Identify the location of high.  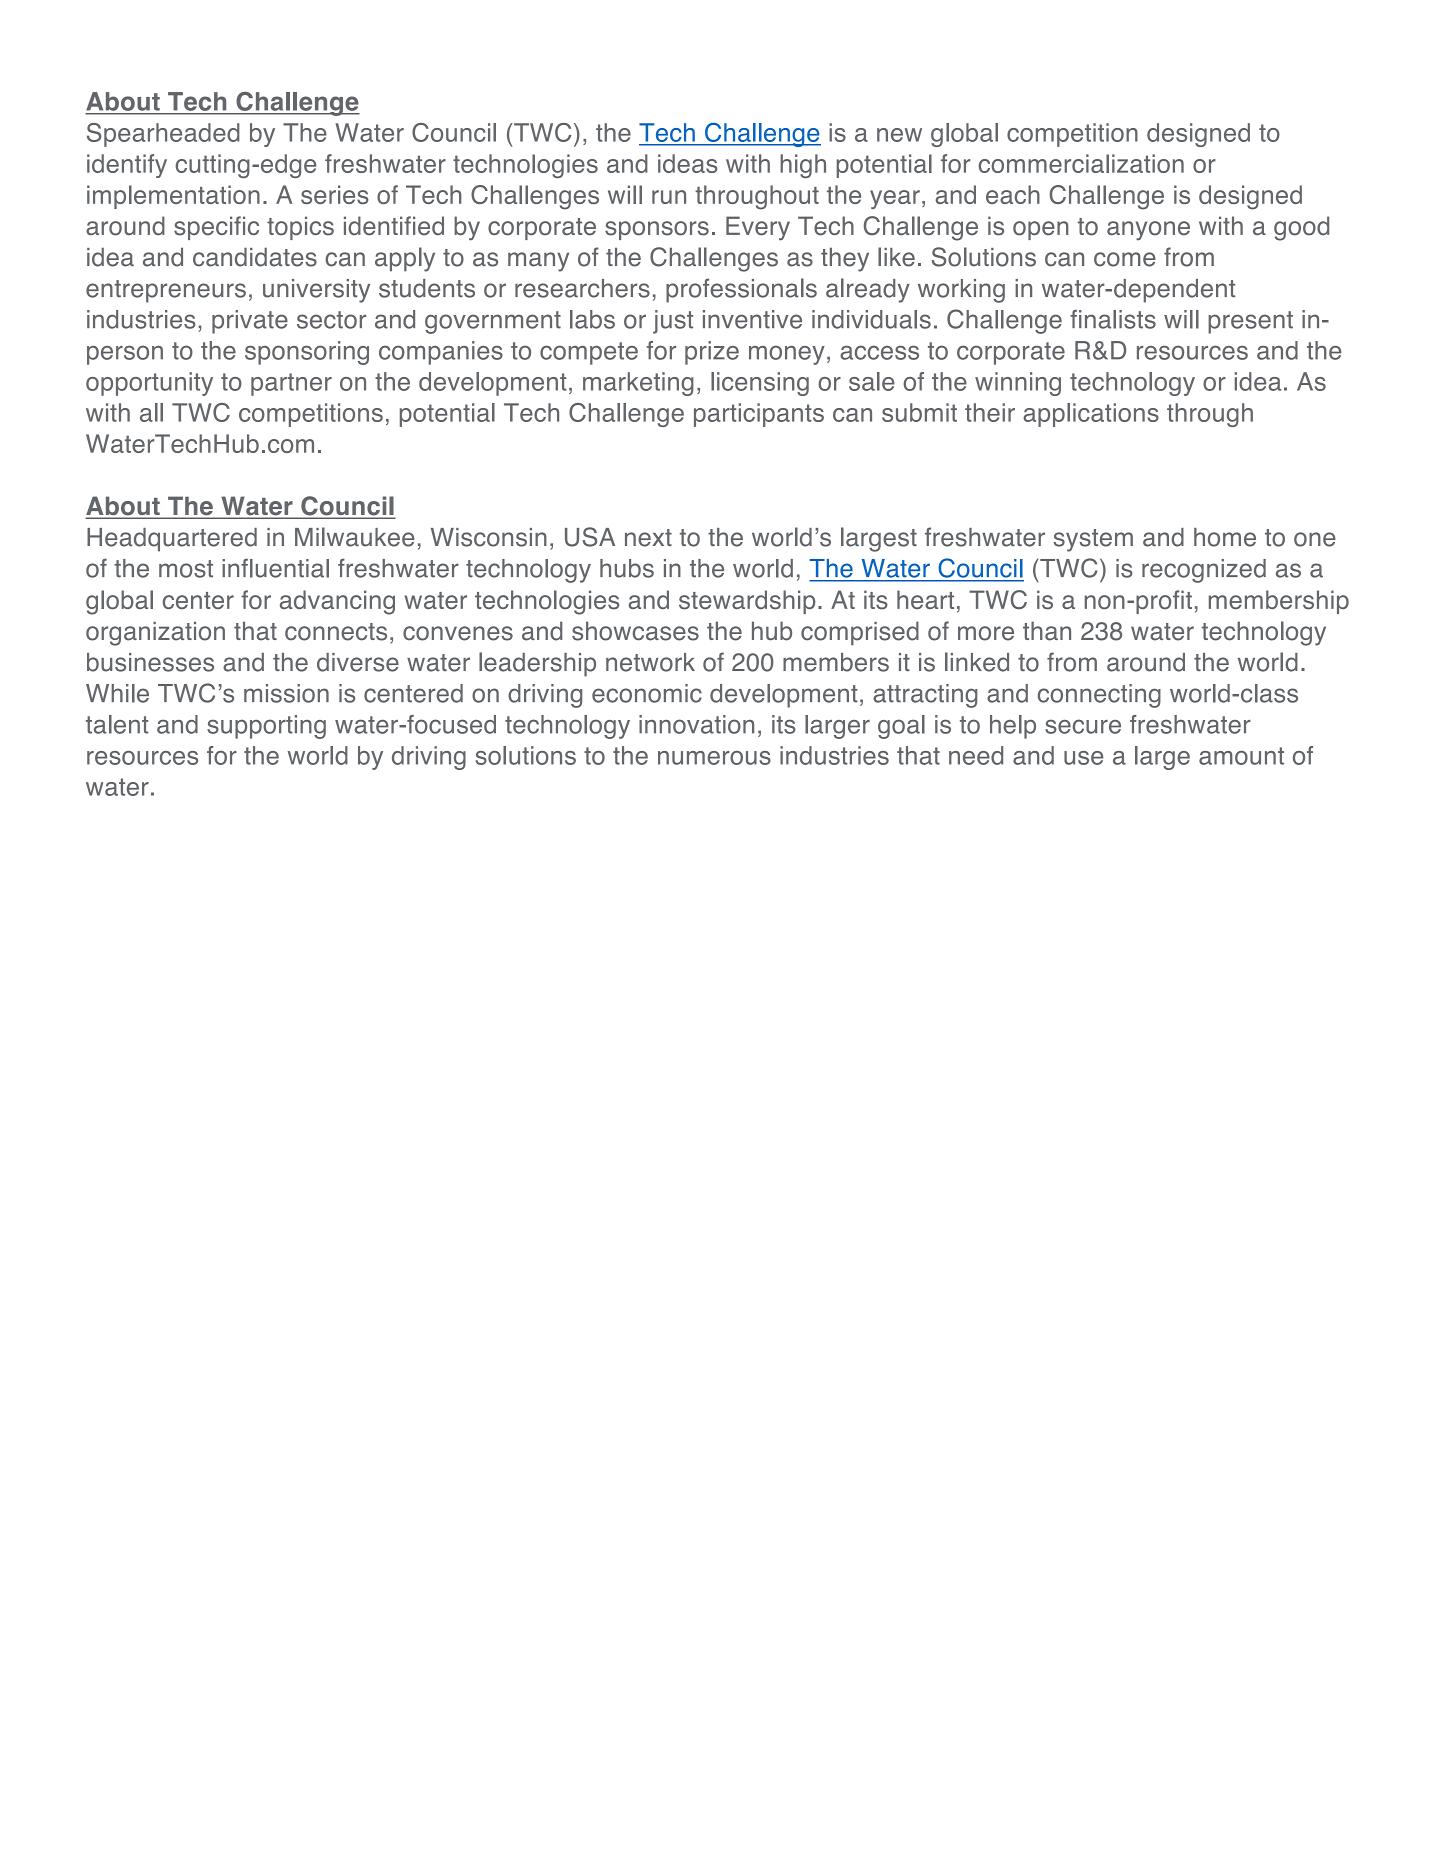
(803, 166).
